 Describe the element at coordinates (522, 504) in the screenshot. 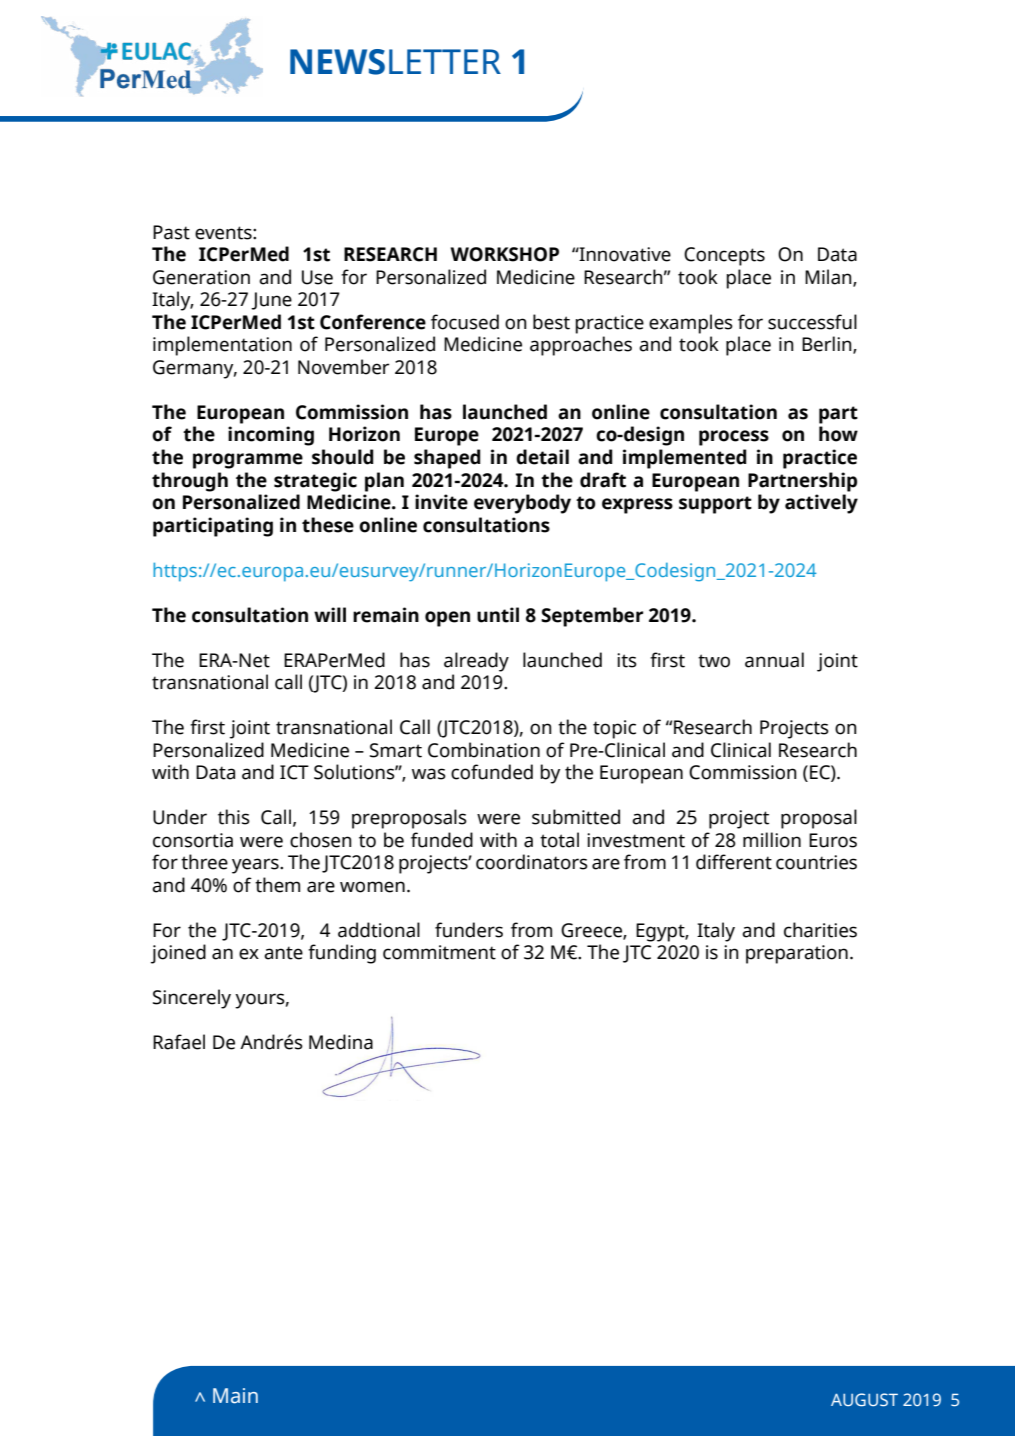

I see `everybody` at that location.
